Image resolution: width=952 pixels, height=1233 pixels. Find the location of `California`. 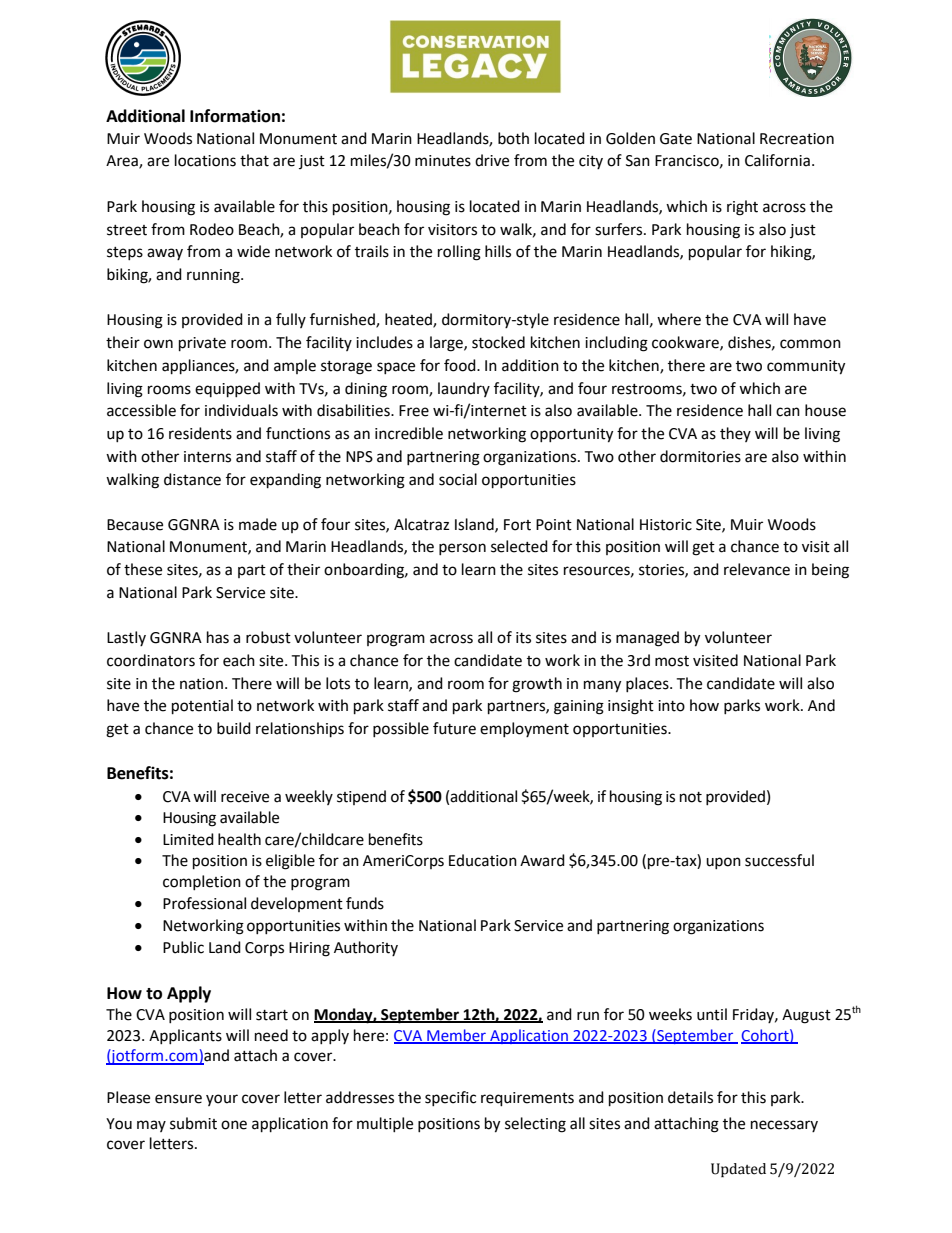

California is located at coordinates (777, 160).
